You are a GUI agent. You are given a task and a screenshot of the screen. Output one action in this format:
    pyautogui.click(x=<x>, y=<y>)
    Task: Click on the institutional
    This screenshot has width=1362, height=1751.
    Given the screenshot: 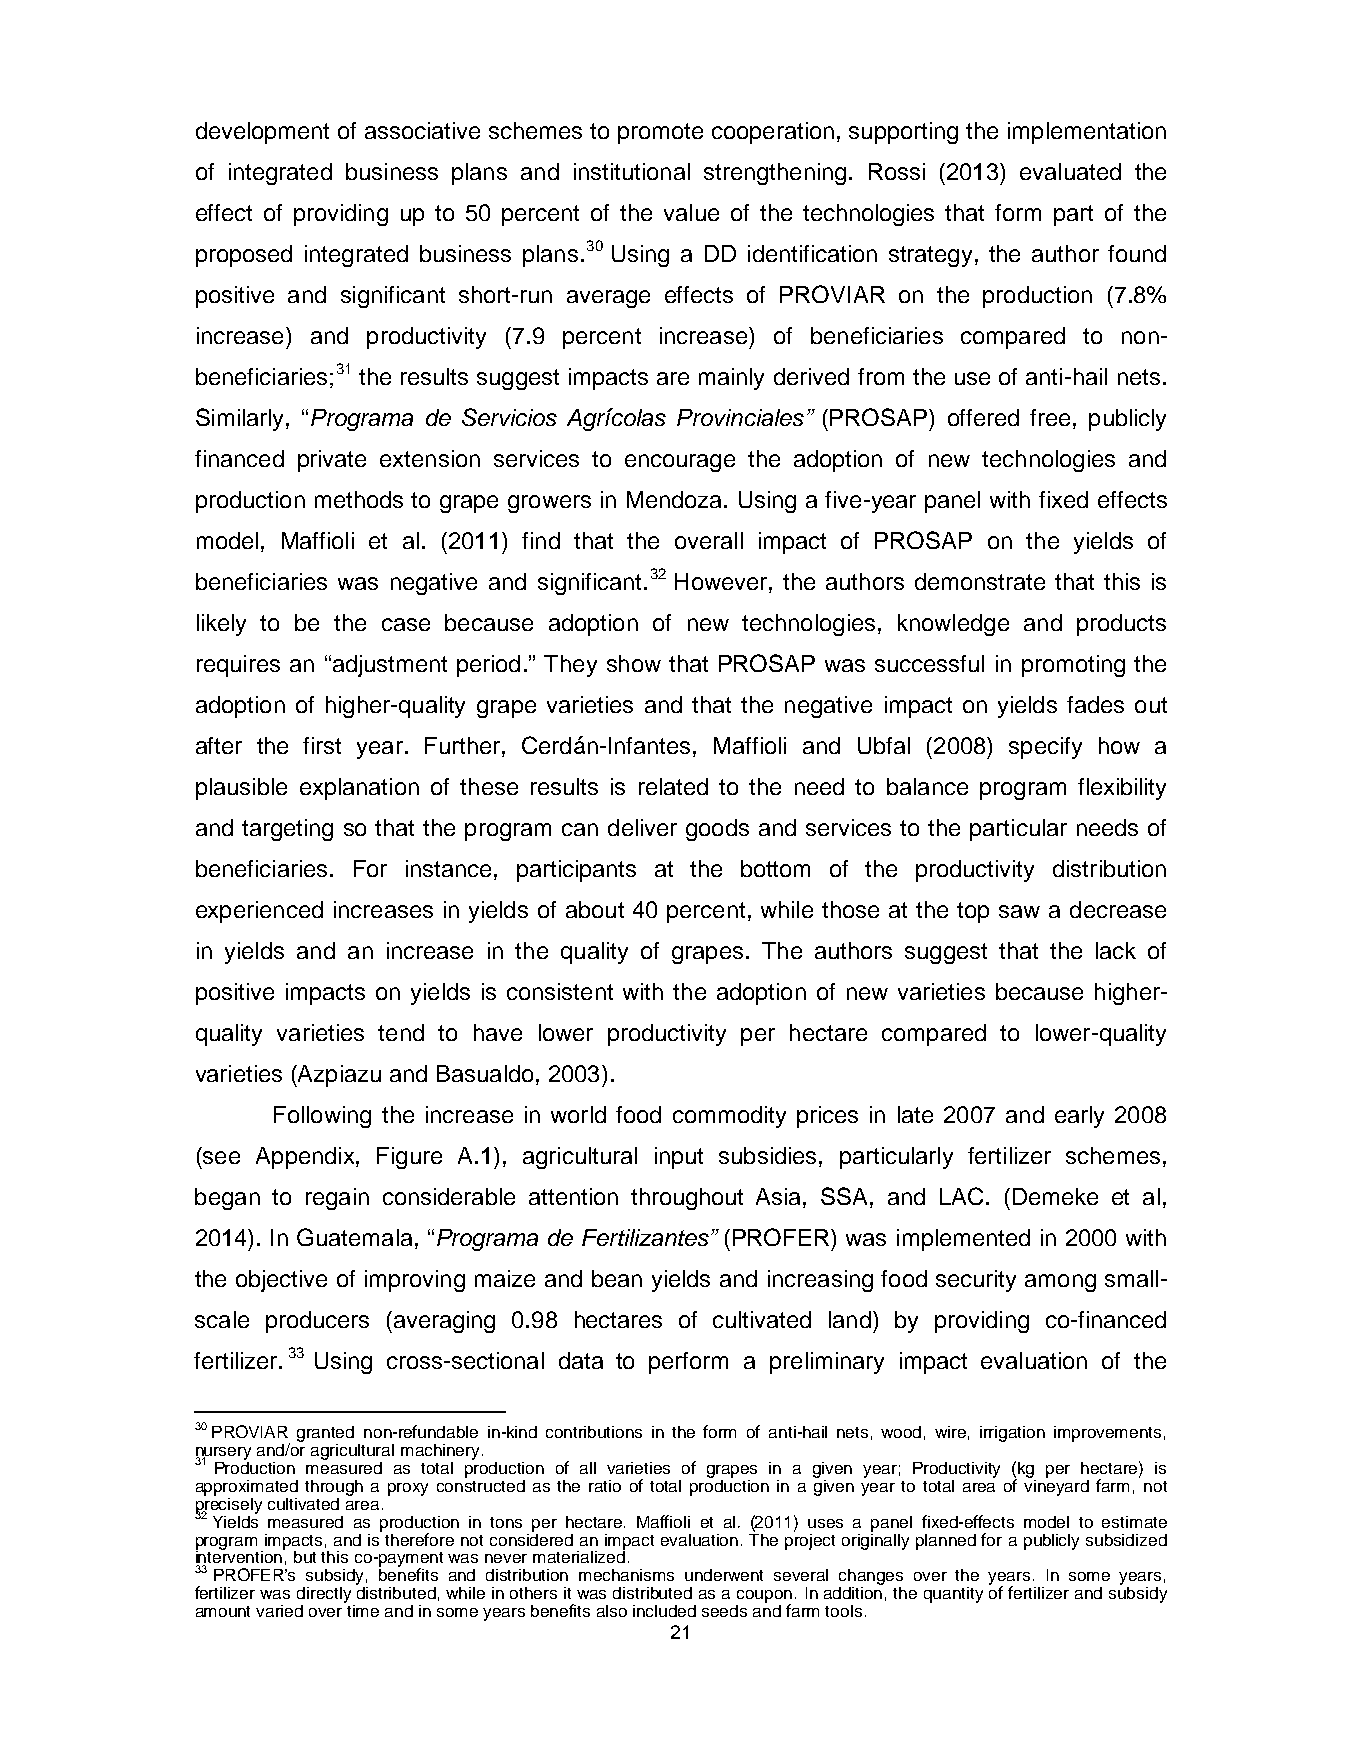 What is the action you would take?
    pyautogui.click(x=632, y=171)
